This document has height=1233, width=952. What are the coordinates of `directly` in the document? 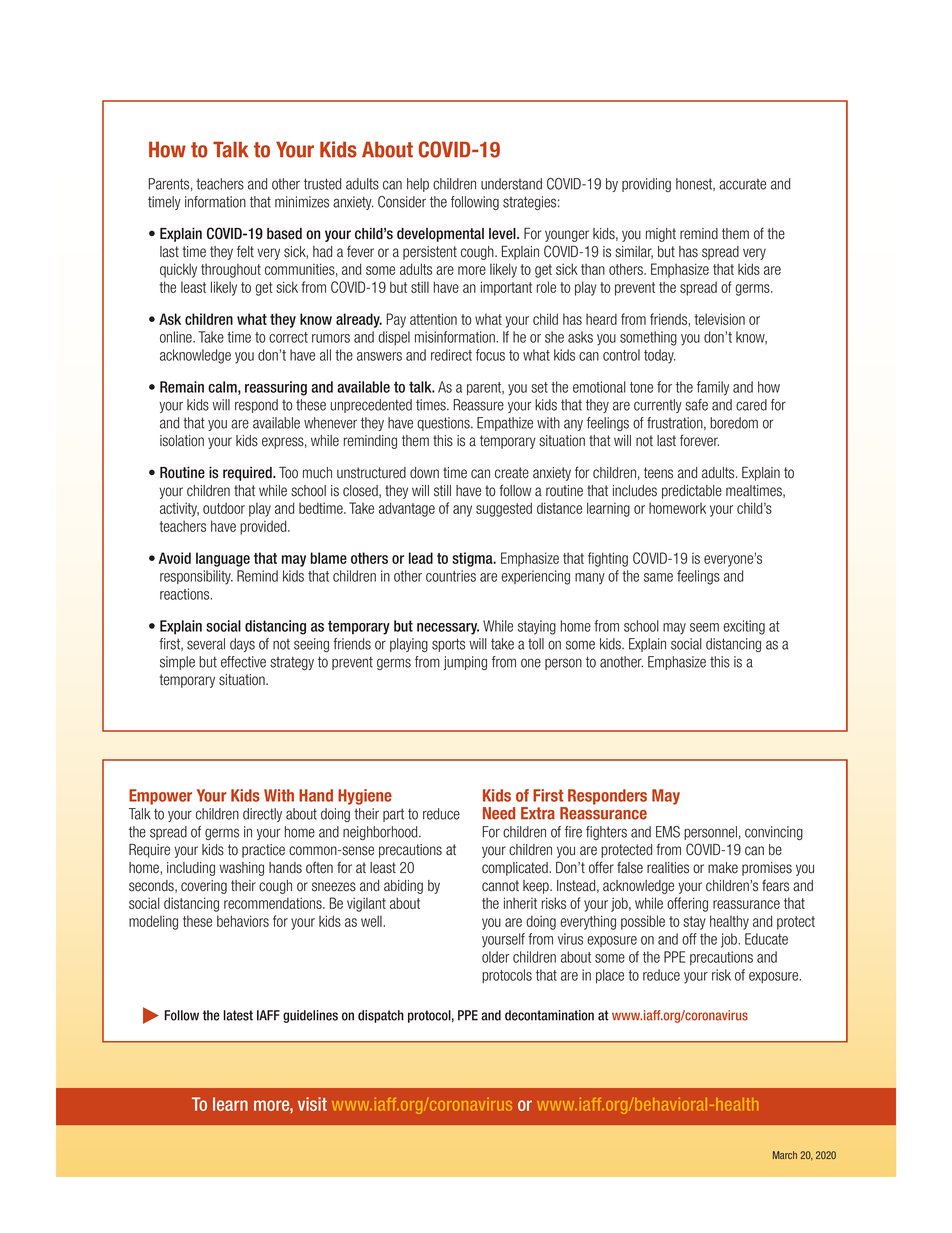 It's located at (262, 815).
